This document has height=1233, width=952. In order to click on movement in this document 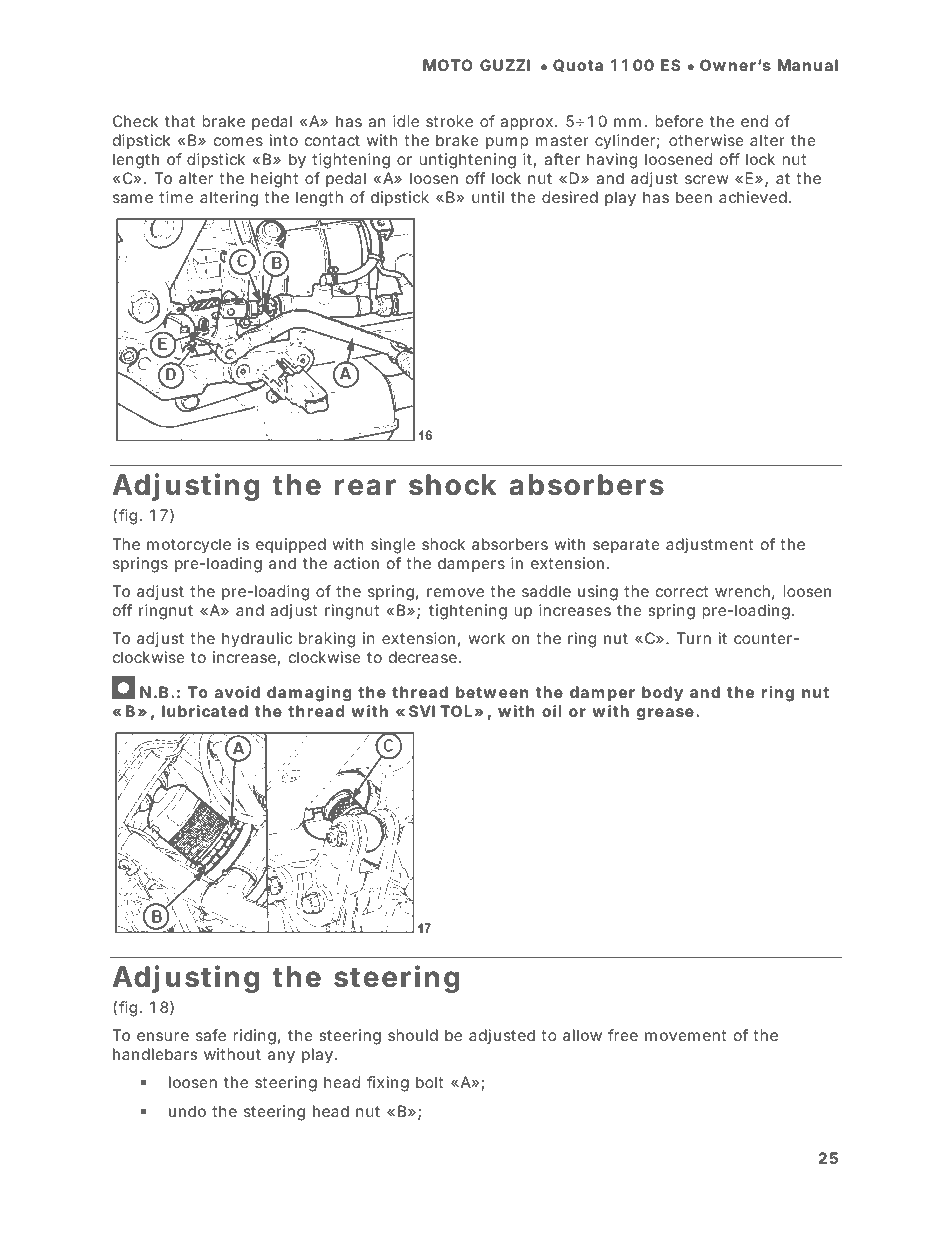, I will do `click(685, 1035)`.
